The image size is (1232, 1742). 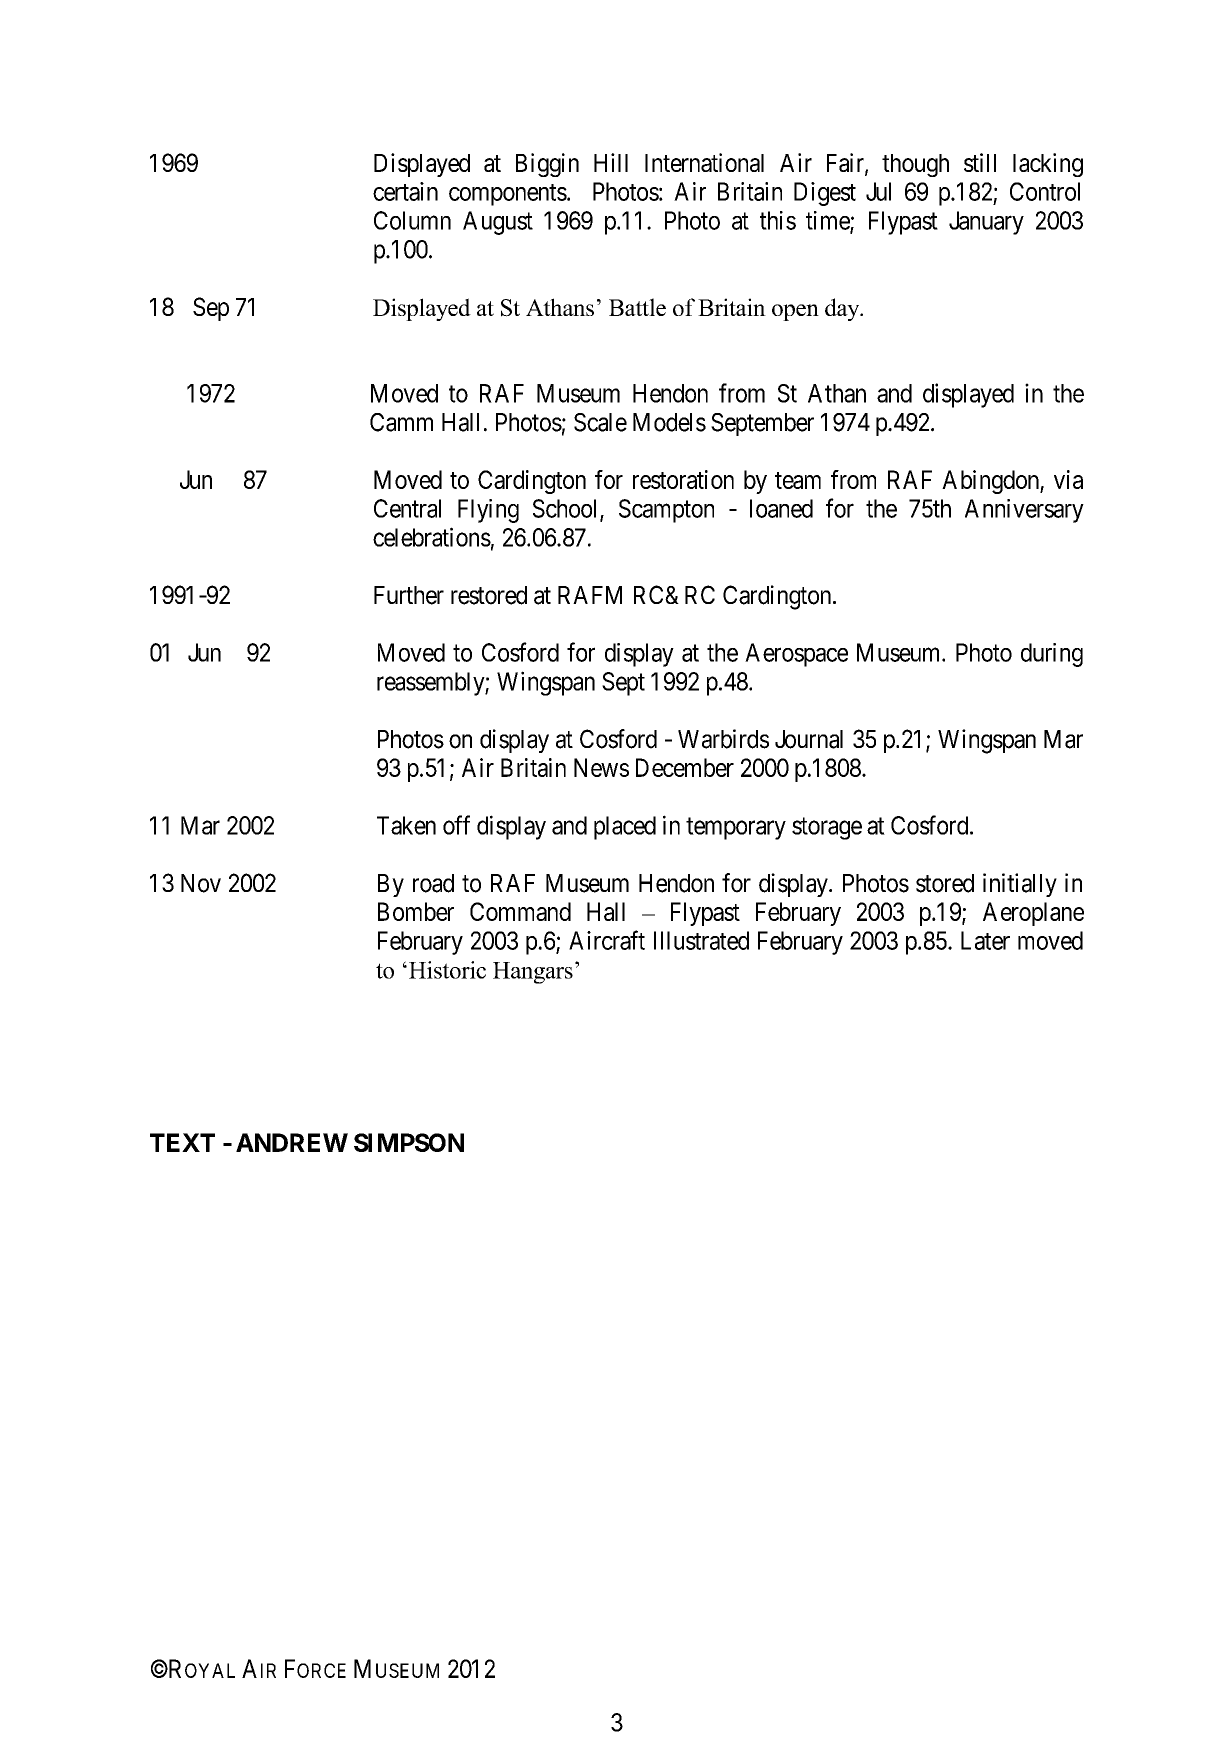 I want to click on ANDREW, so click(x=292, y=1142).
